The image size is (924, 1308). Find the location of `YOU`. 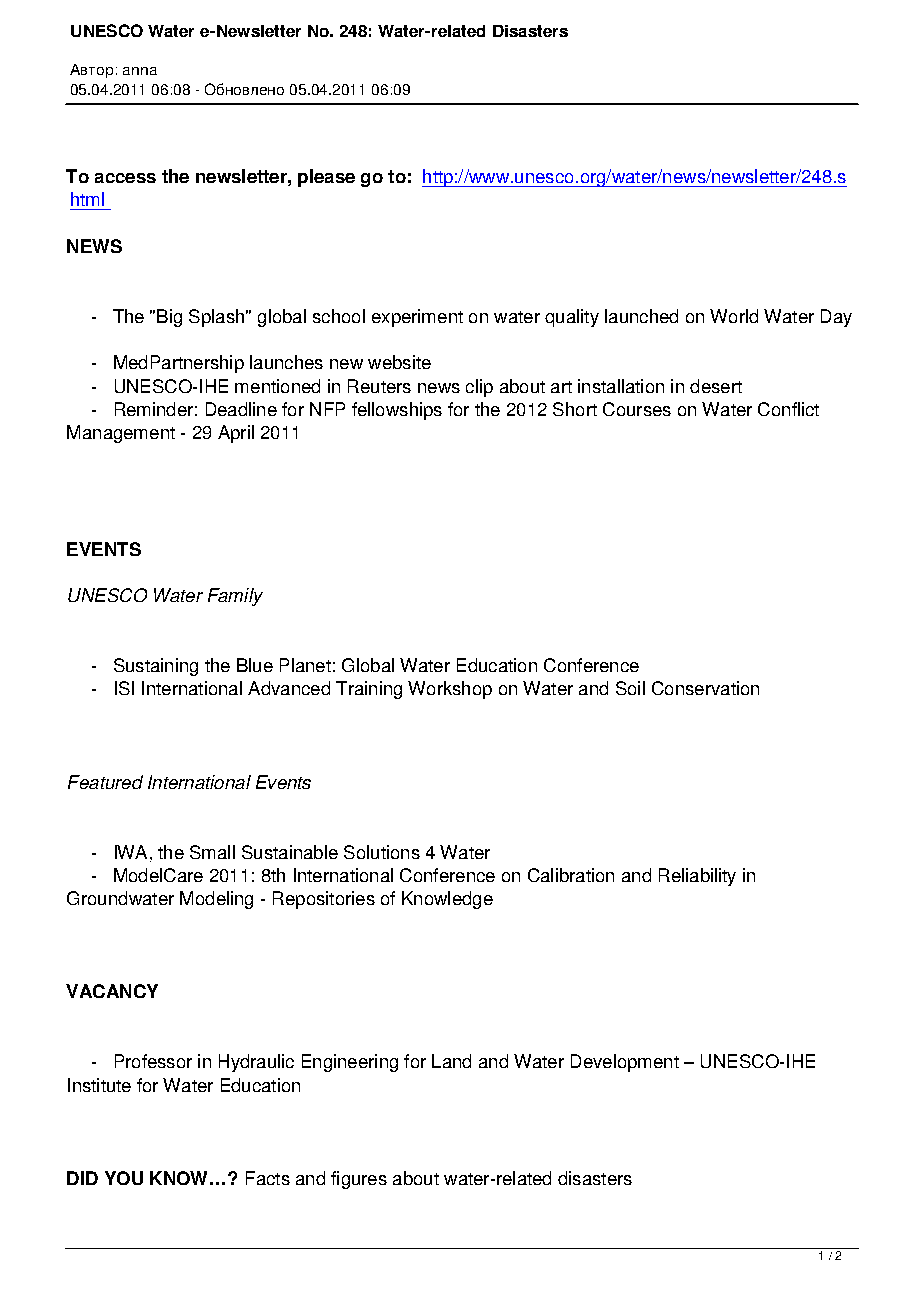

YOU is located at coordinates (124, 1178).
